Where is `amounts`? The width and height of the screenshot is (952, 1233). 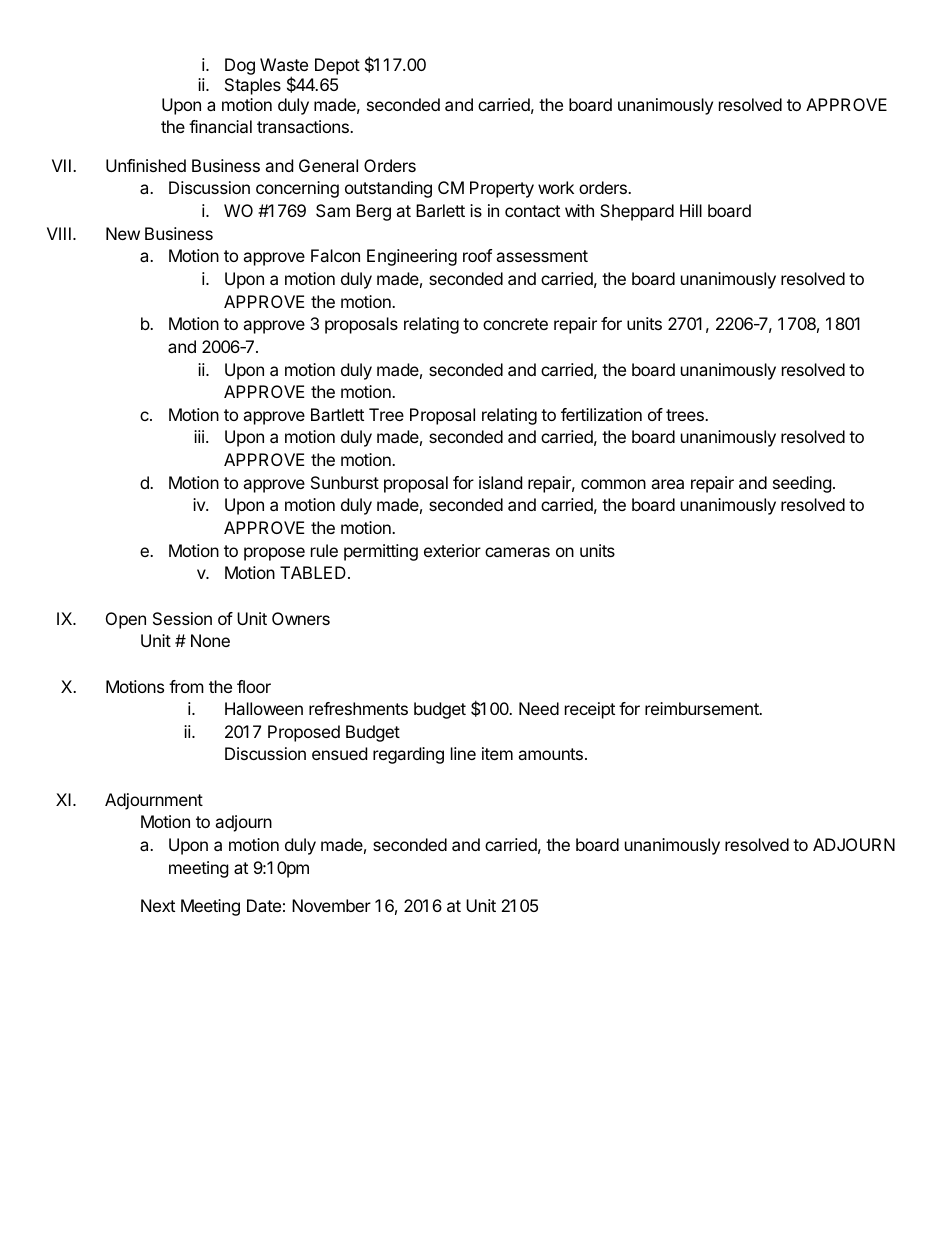 amounts is located at coordinates (550, 754).
